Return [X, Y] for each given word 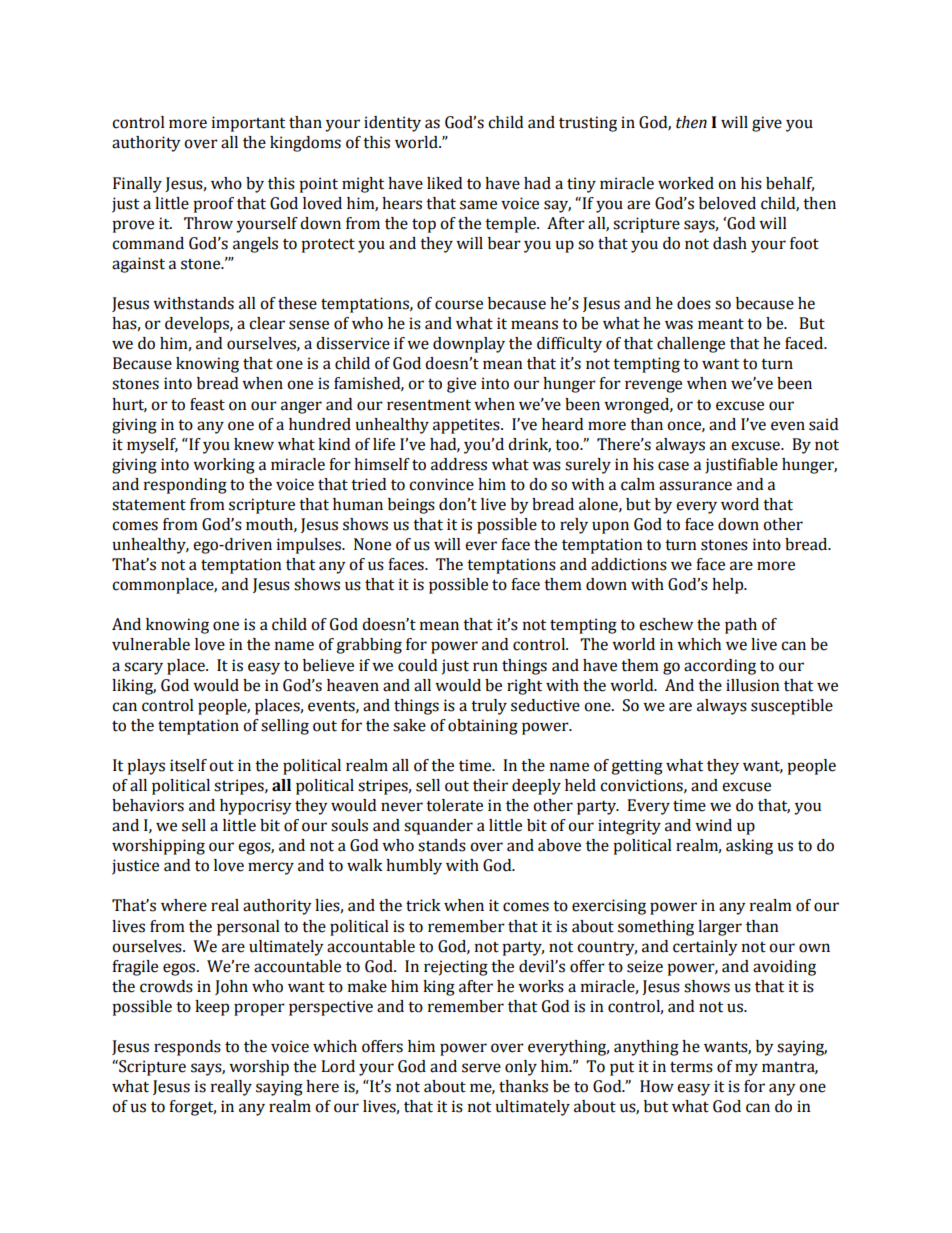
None [372, 544]
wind [713, 825]
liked [444, 183]
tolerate [454, 805]
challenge [691, 345]
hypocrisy [256, 807]
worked [686, 183]
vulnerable [151, 644]
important [248, 124]
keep [212, 1008]
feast [207, 404]
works [541, 986]
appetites [467, 426]
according [720, 667]
